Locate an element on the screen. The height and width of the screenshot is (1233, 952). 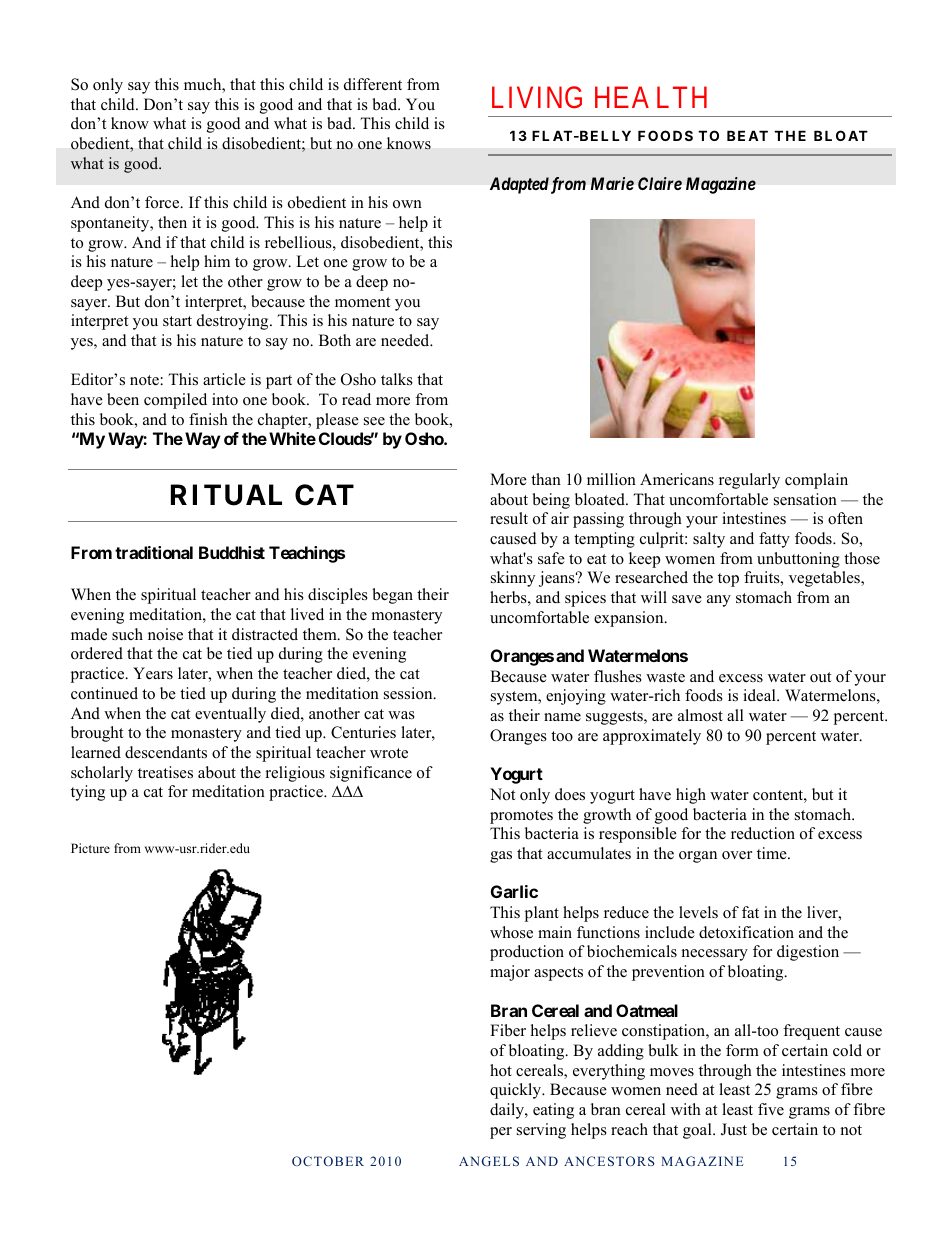
note is located at coordinates (145, 380).
